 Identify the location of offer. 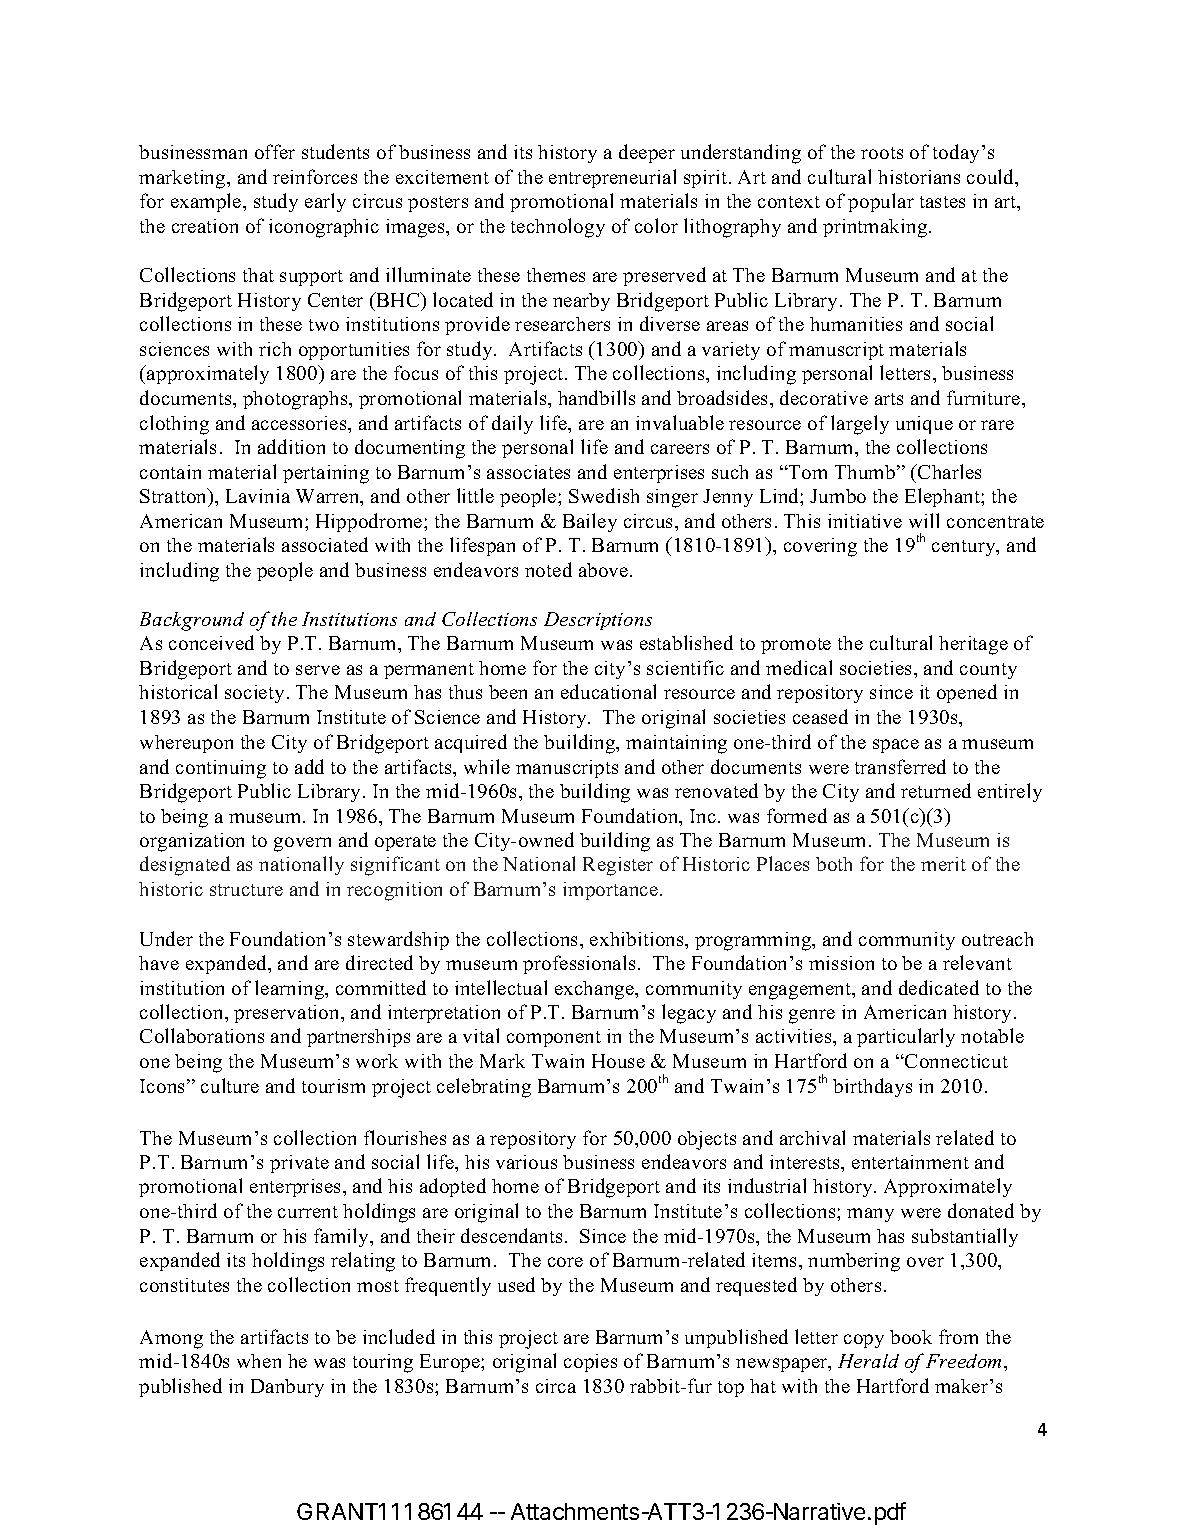
(275, 151).
